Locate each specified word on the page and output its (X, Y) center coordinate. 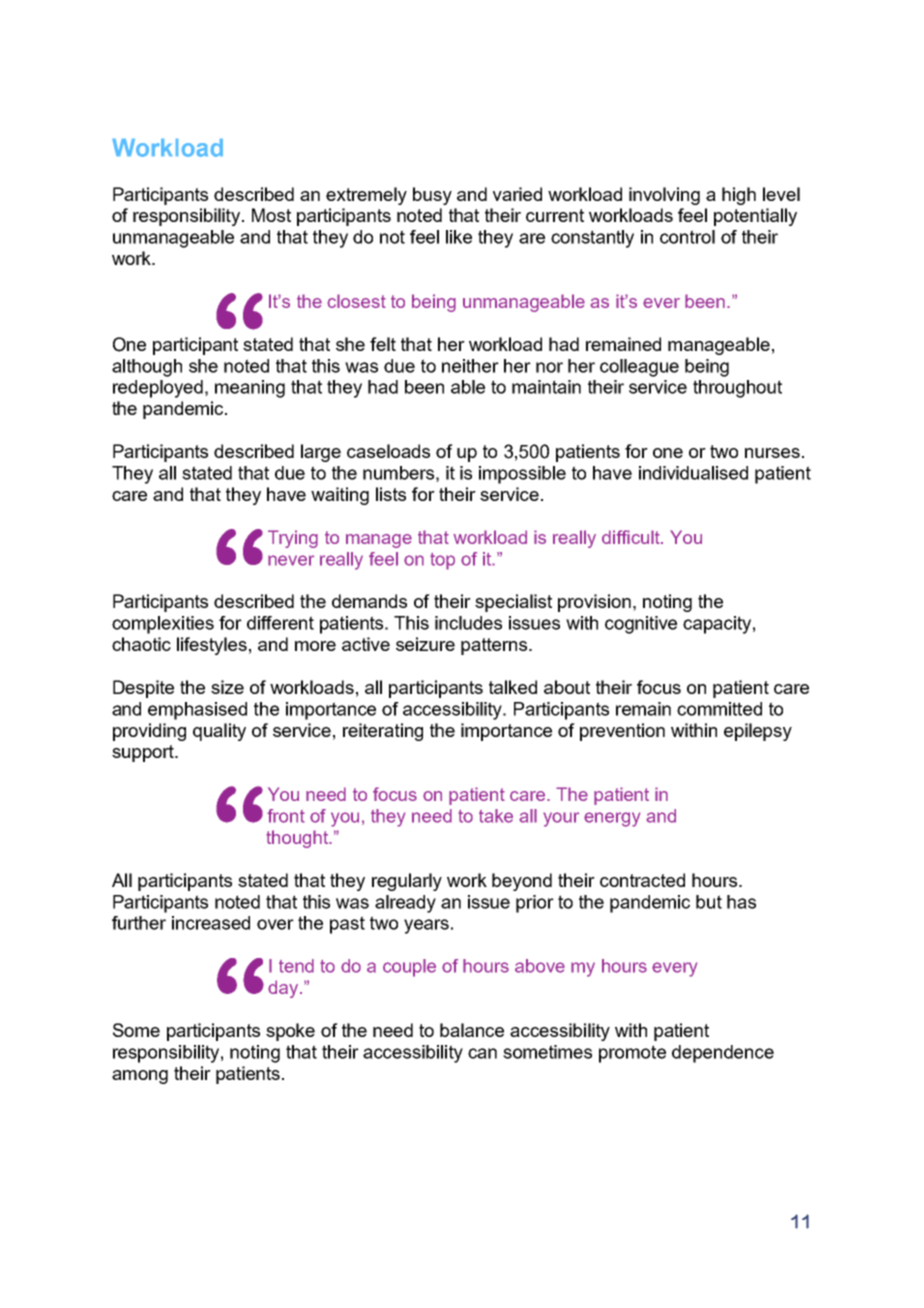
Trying (293, 539)
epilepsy (758, 732)
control (687, 237)
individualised (693, 473)
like (459, 237)
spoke (290, 1032)
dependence (723, 1054)
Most (271, 215)
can (482, 1053)
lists (391, 494)
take (496, 816)
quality (219, 732)
